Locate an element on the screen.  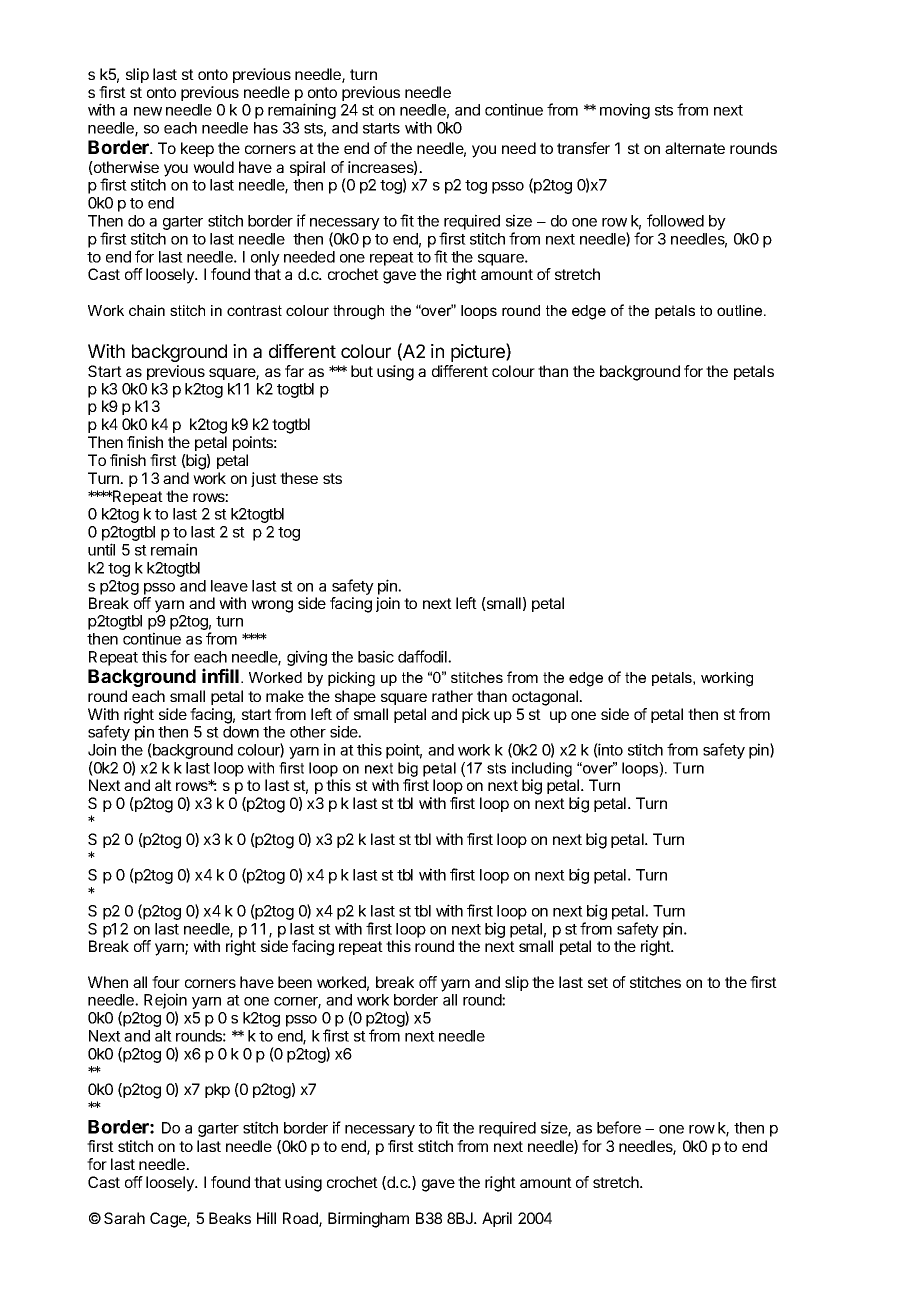
chain is located at coordinates (147, 310).
